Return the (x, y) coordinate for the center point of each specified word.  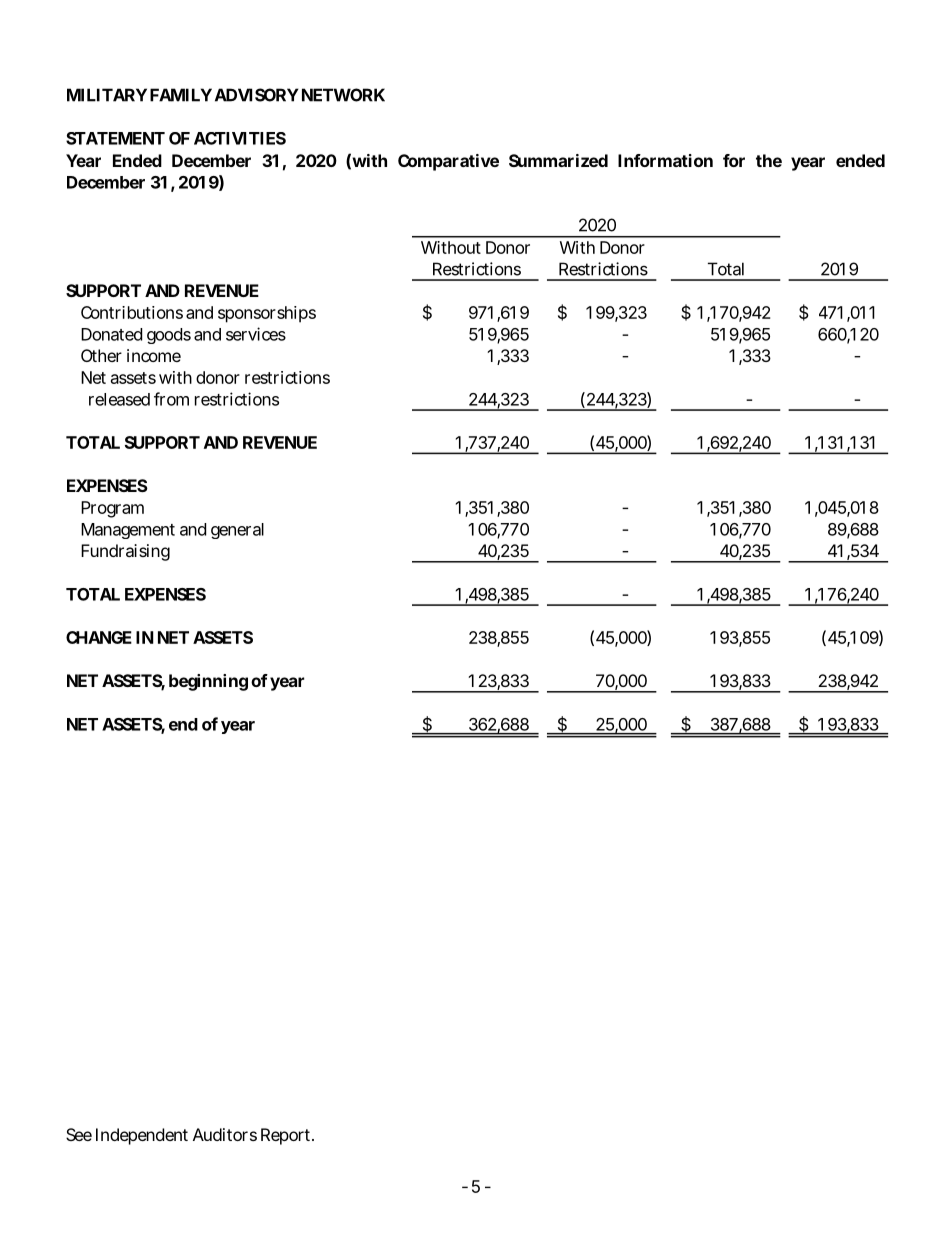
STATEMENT (115, 138)
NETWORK (343, 95)
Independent (142, 1136)
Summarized (558, 160)
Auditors (225, 1134)
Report (287, 1136)
